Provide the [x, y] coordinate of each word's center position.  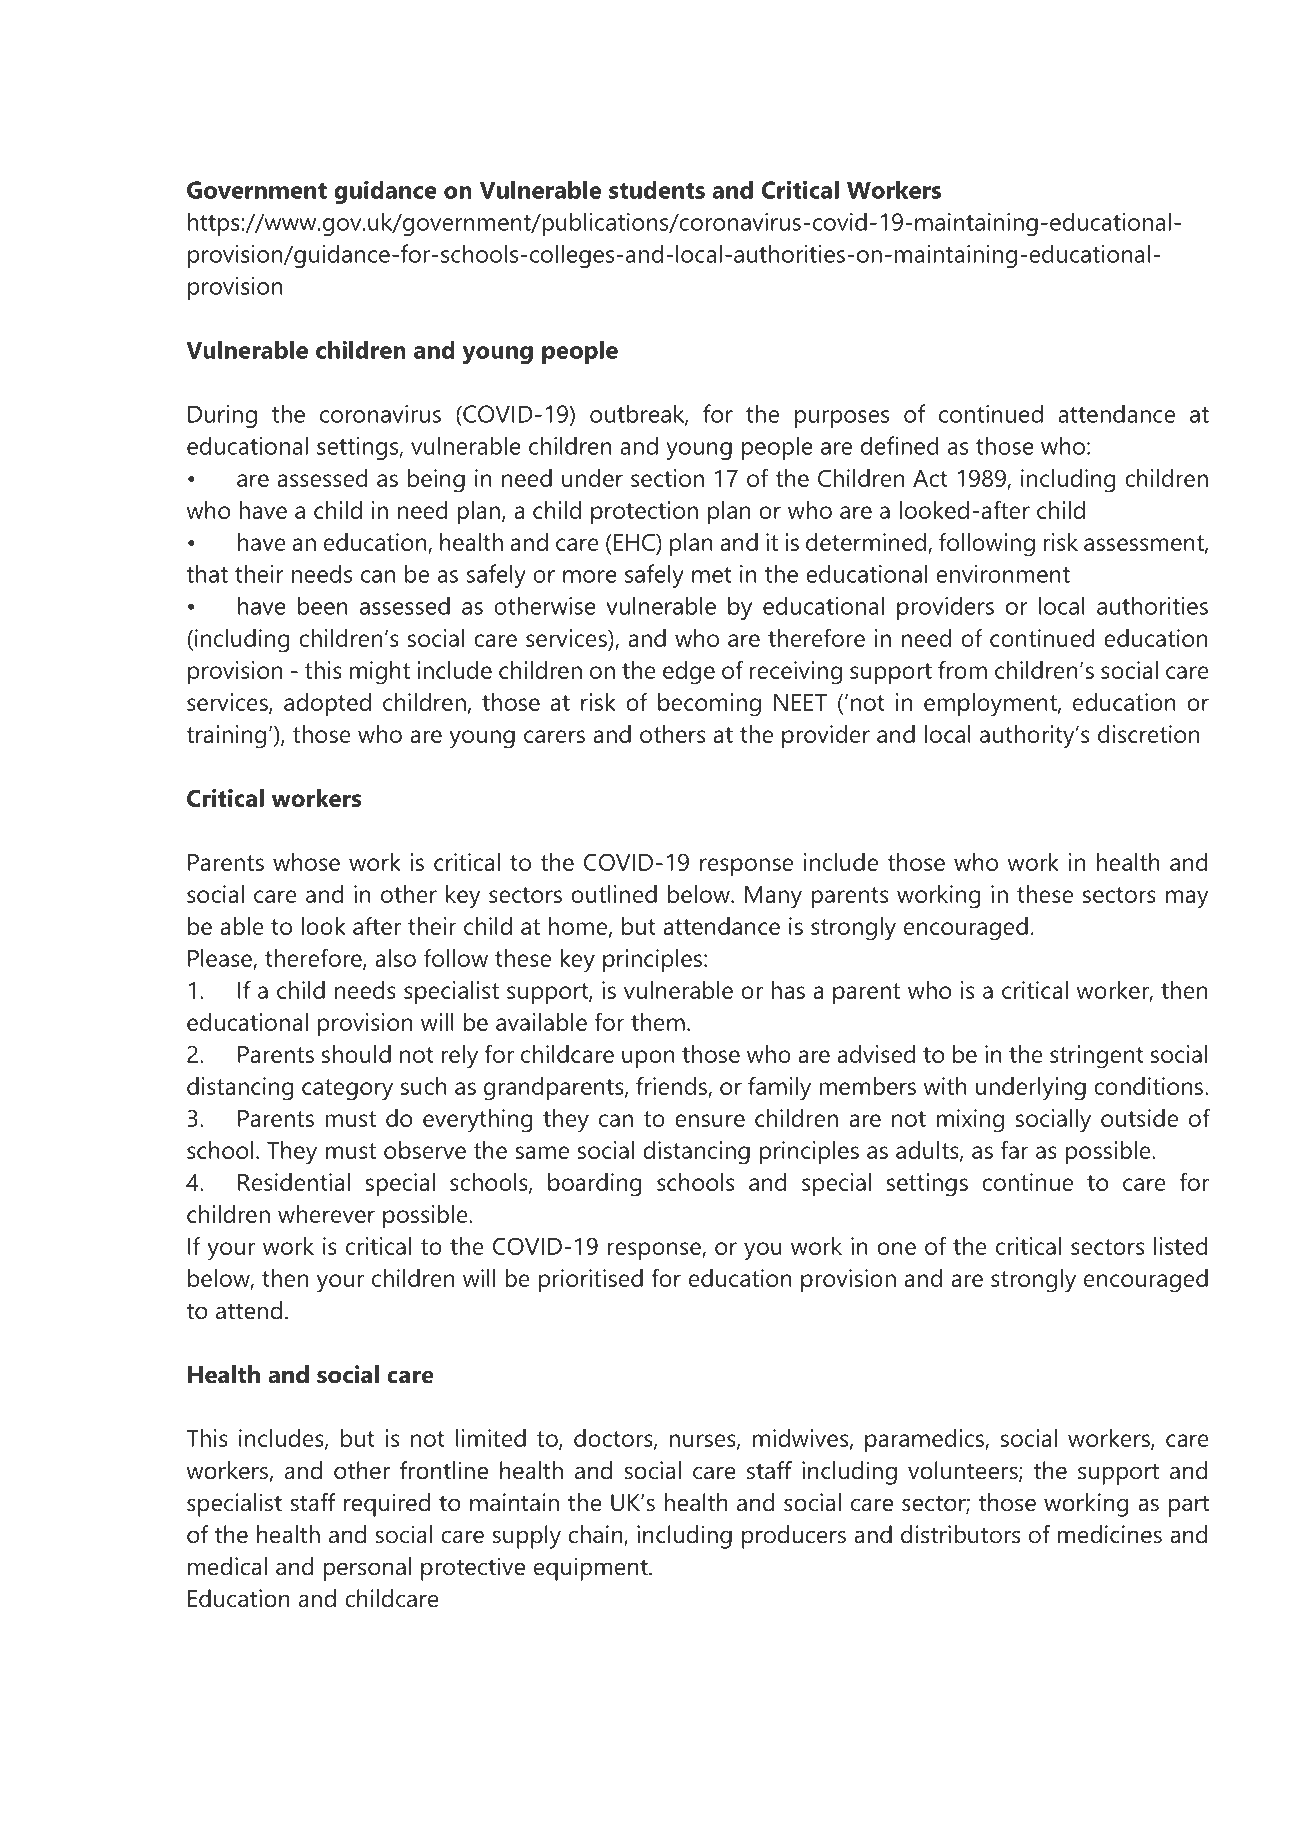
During [222, 416]
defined [899, 445]
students [657, 189]
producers [794, 1537]
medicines [1110, 1534]
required [387, 1505]
